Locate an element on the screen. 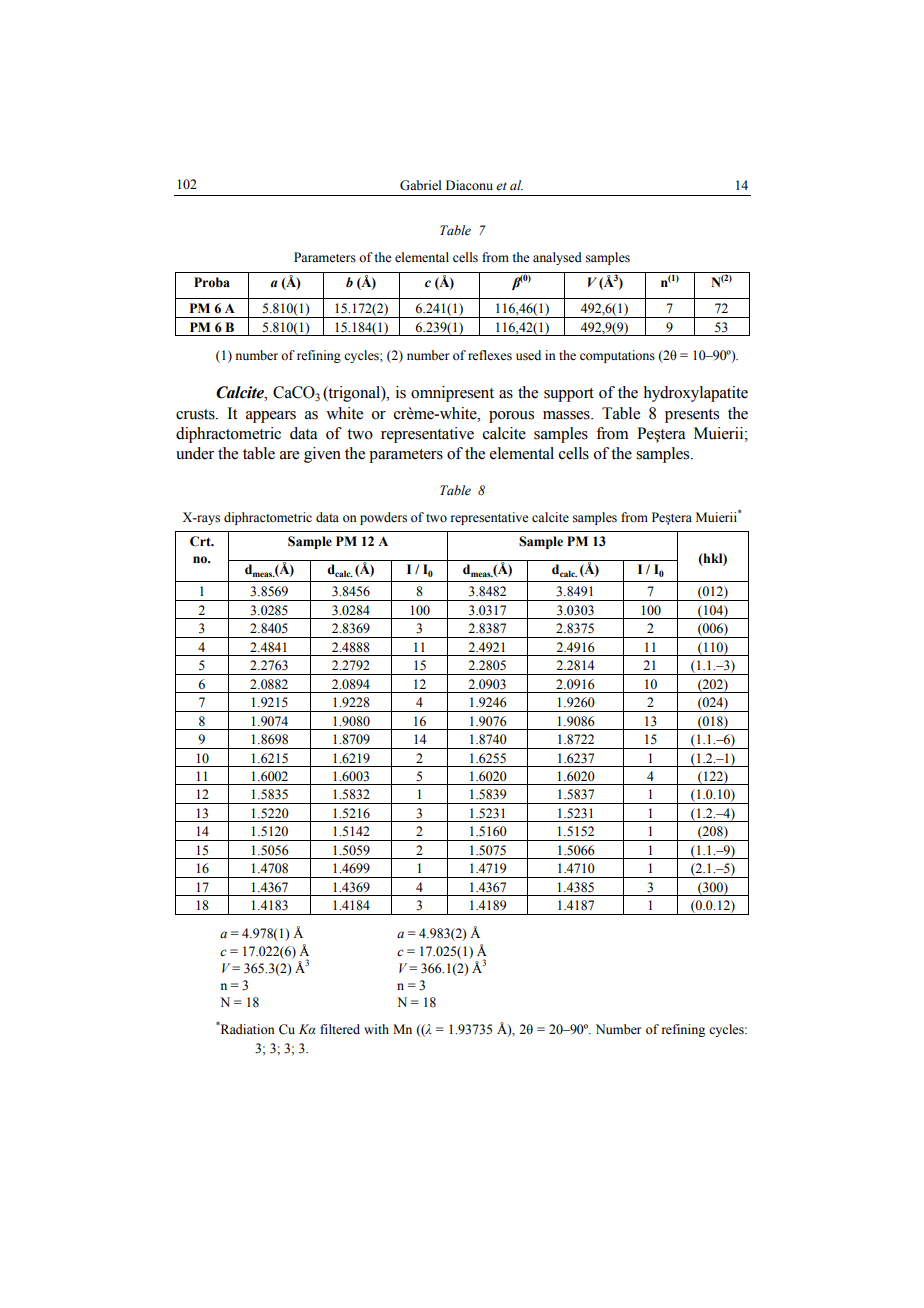  are is located at coordinates (289, 455).
